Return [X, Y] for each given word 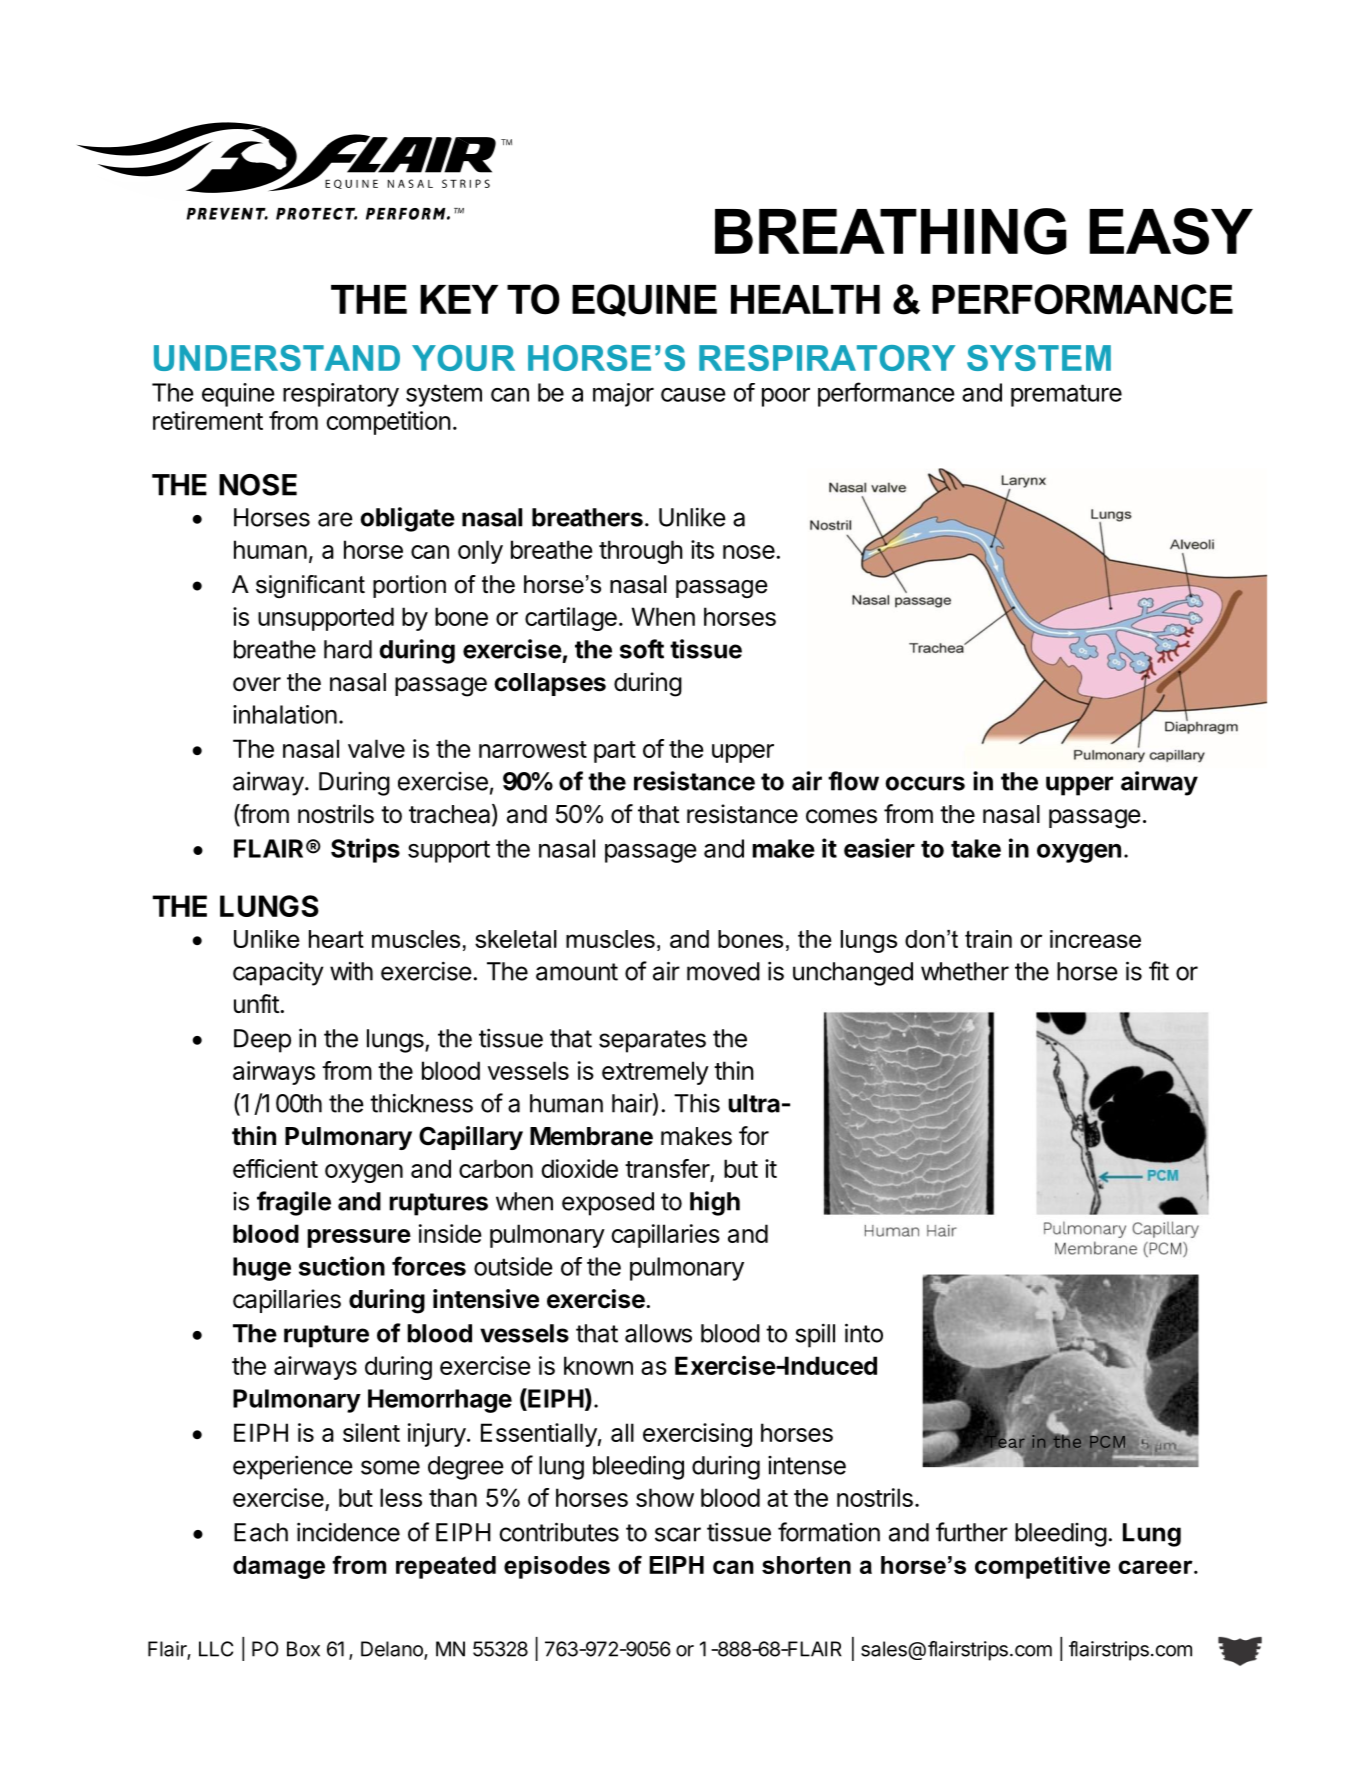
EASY [1171, 231]
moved [723, 971]
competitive [1042, 1567]
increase [1095, 939]
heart [336, 939]
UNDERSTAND [277, 358]
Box [303, 1649]
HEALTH [805, 299]
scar [678, 1534]
